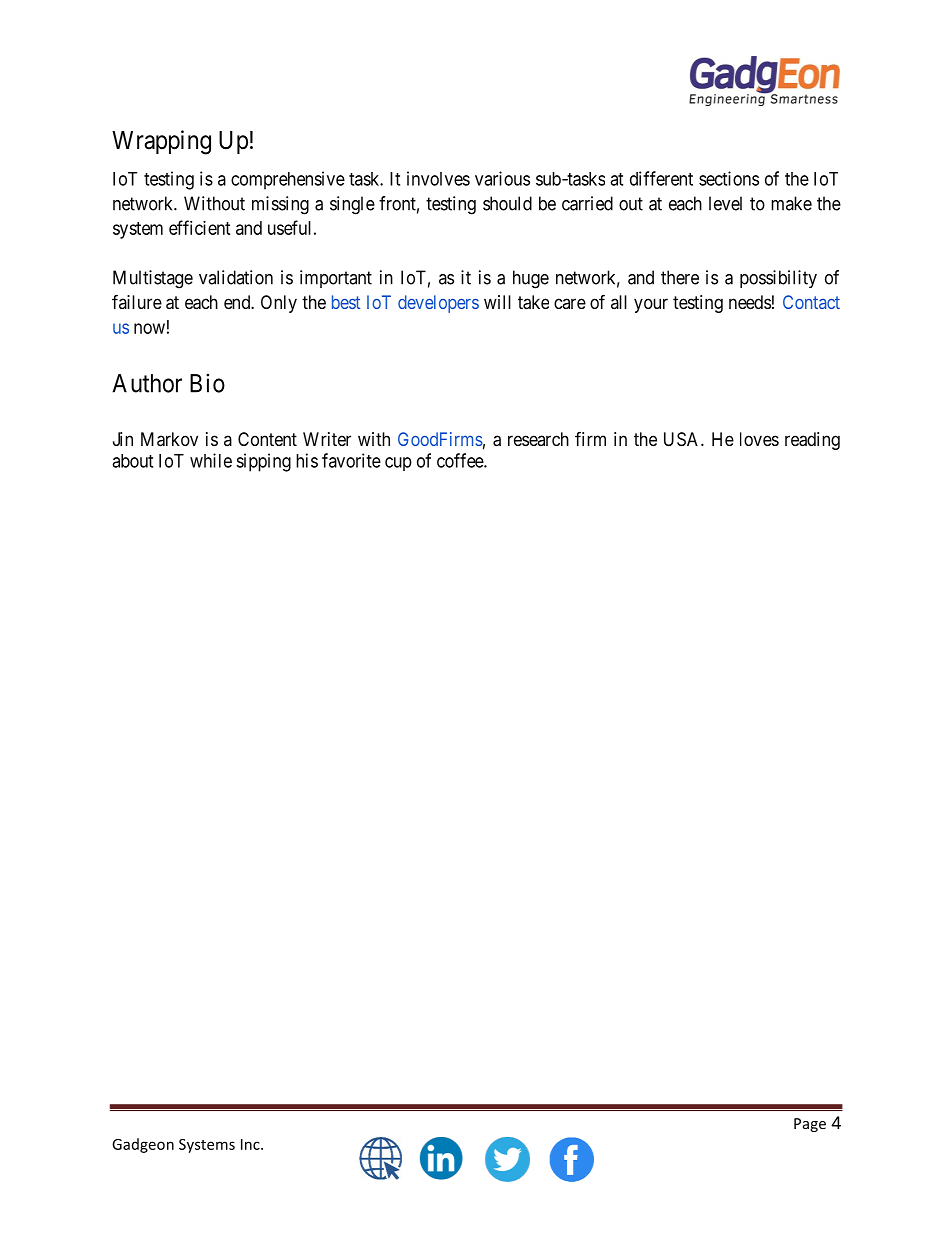 The height and width of the image is (1233, 952). I want to click on Bio, so click(207, 383).
